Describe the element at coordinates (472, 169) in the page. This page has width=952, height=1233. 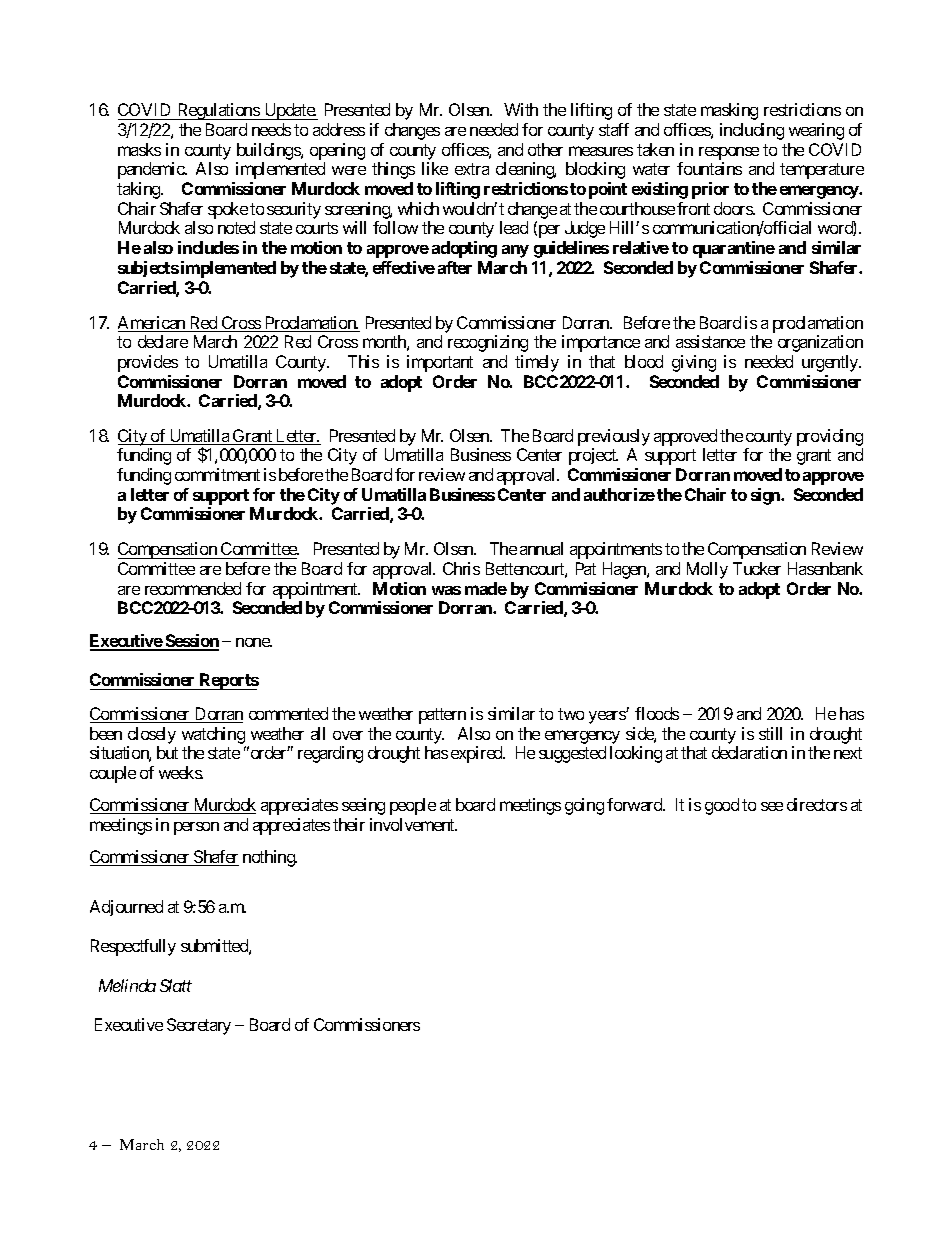
I see `extra` at that location.
